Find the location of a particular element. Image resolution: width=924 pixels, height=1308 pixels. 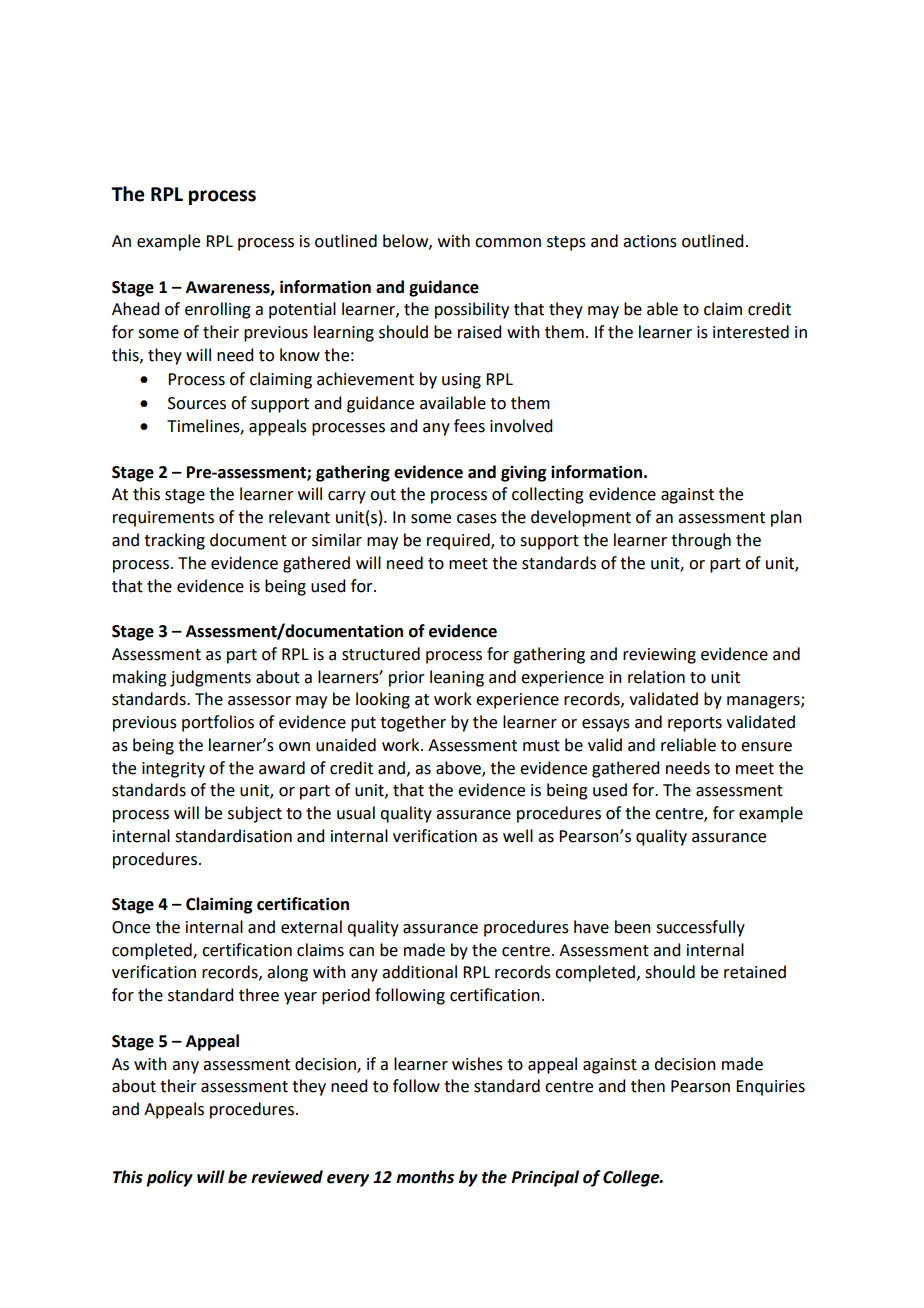

College is located at coordinates (632, 1178).
